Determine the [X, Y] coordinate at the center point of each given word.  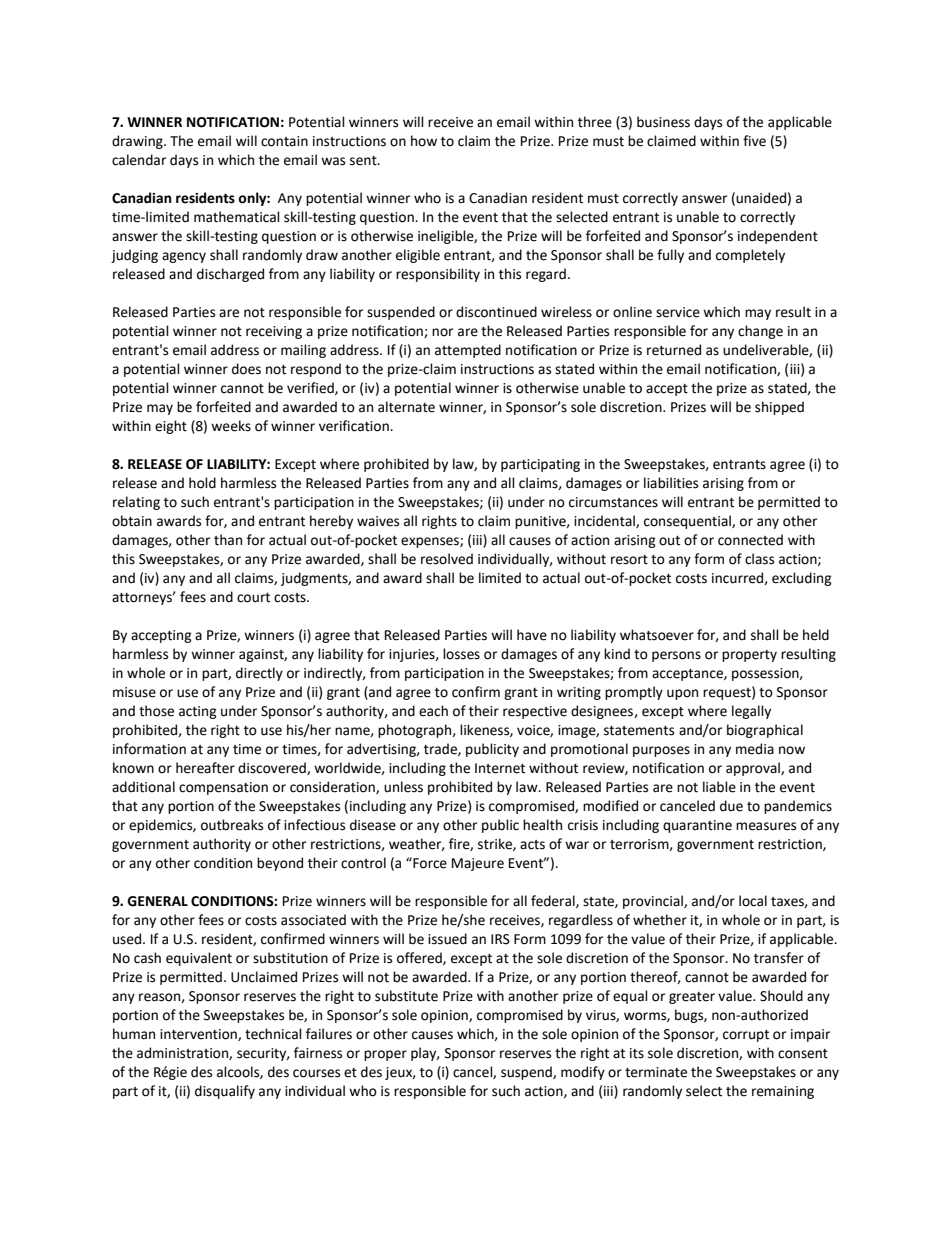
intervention [199, 1035]
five [754, 141]
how [424, 141]
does [246, 369]
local [753, 901]
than [228, 540]
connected [750, 540]
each [433, 711]
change [760, 332]
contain [284, 141]
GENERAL [157, 901]
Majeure [478, 864]
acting [198, 712]
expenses [431, 542]
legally [751, 712]
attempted [468, 351]
